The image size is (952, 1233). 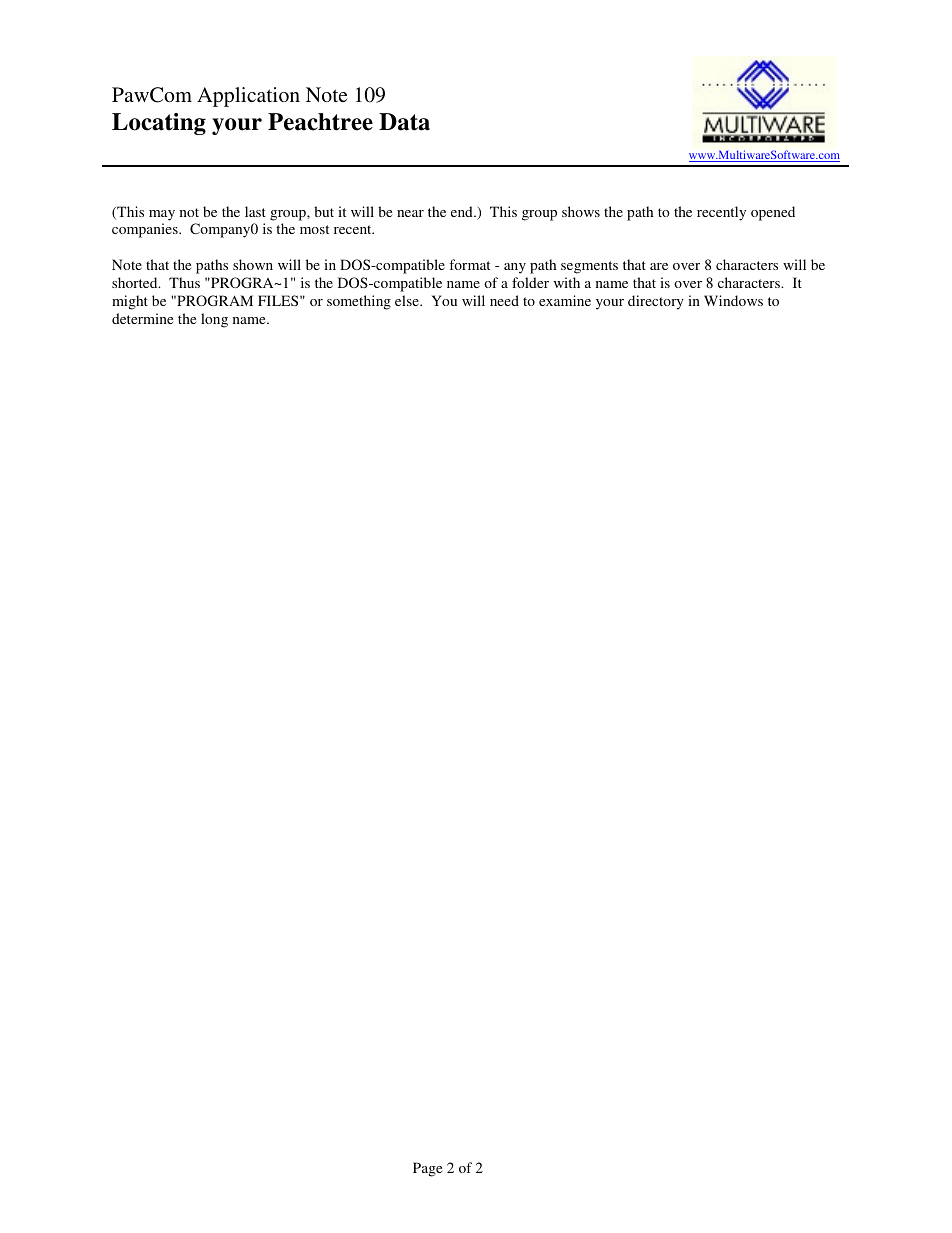 What do you see at coordinates (565, 300) in the page?
I see `examine` at bounding box center [565, 300].
